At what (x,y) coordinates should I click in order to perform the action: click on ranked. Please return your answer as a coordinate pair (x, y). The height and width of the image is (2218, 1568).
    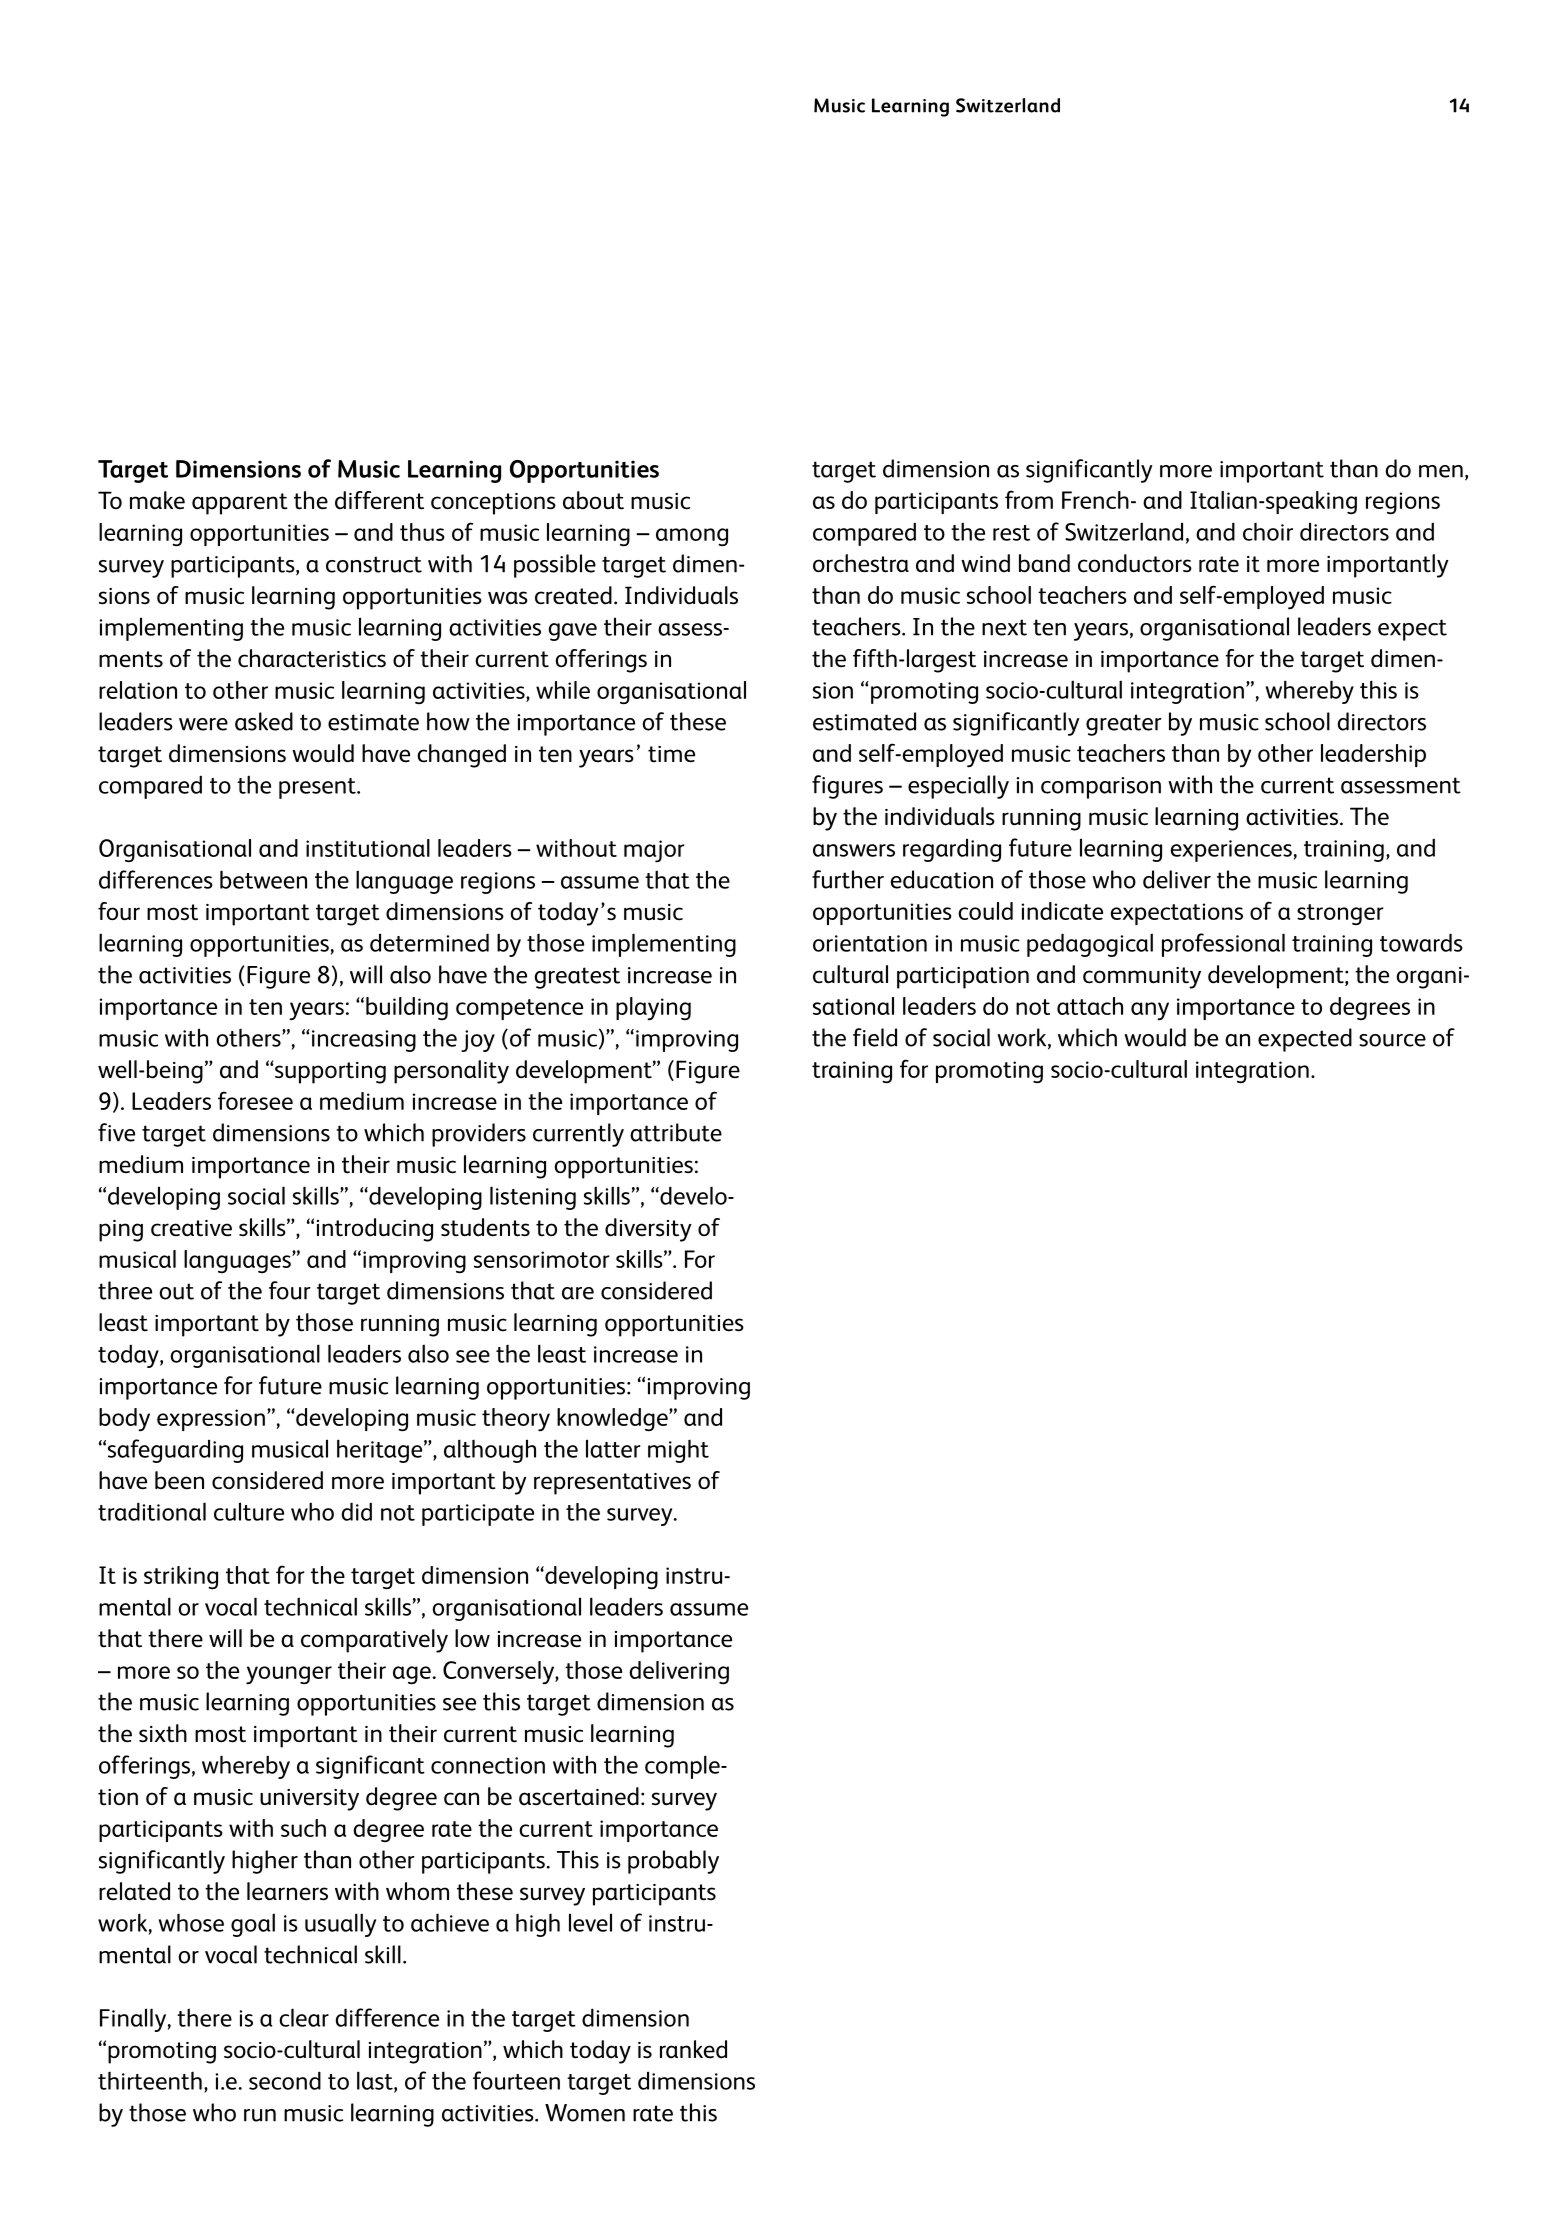
    Looking at the image, I should click on (693, 2049).
